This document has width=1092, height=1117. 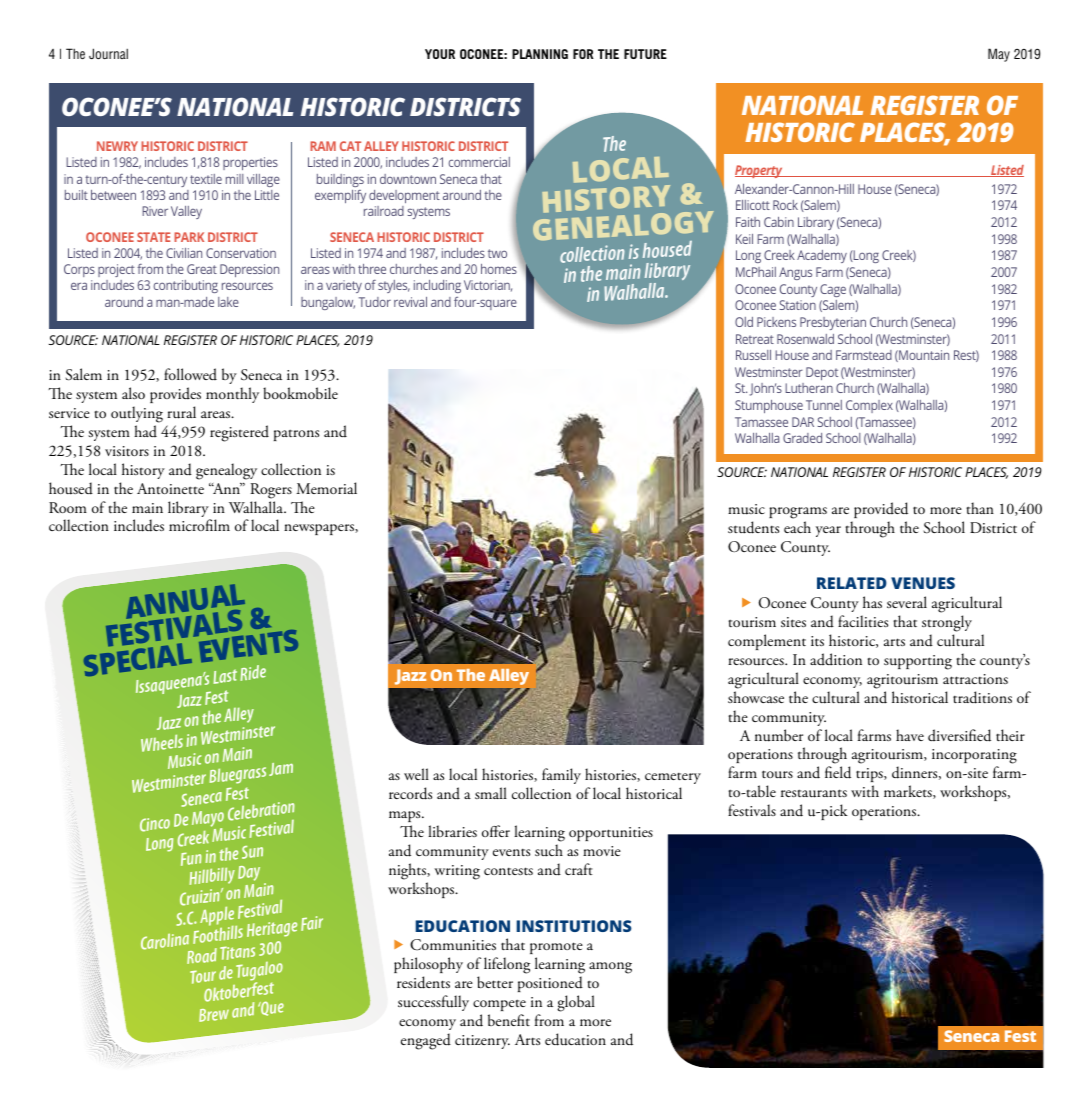 I want to click on students, so click(x=753, y=527).
